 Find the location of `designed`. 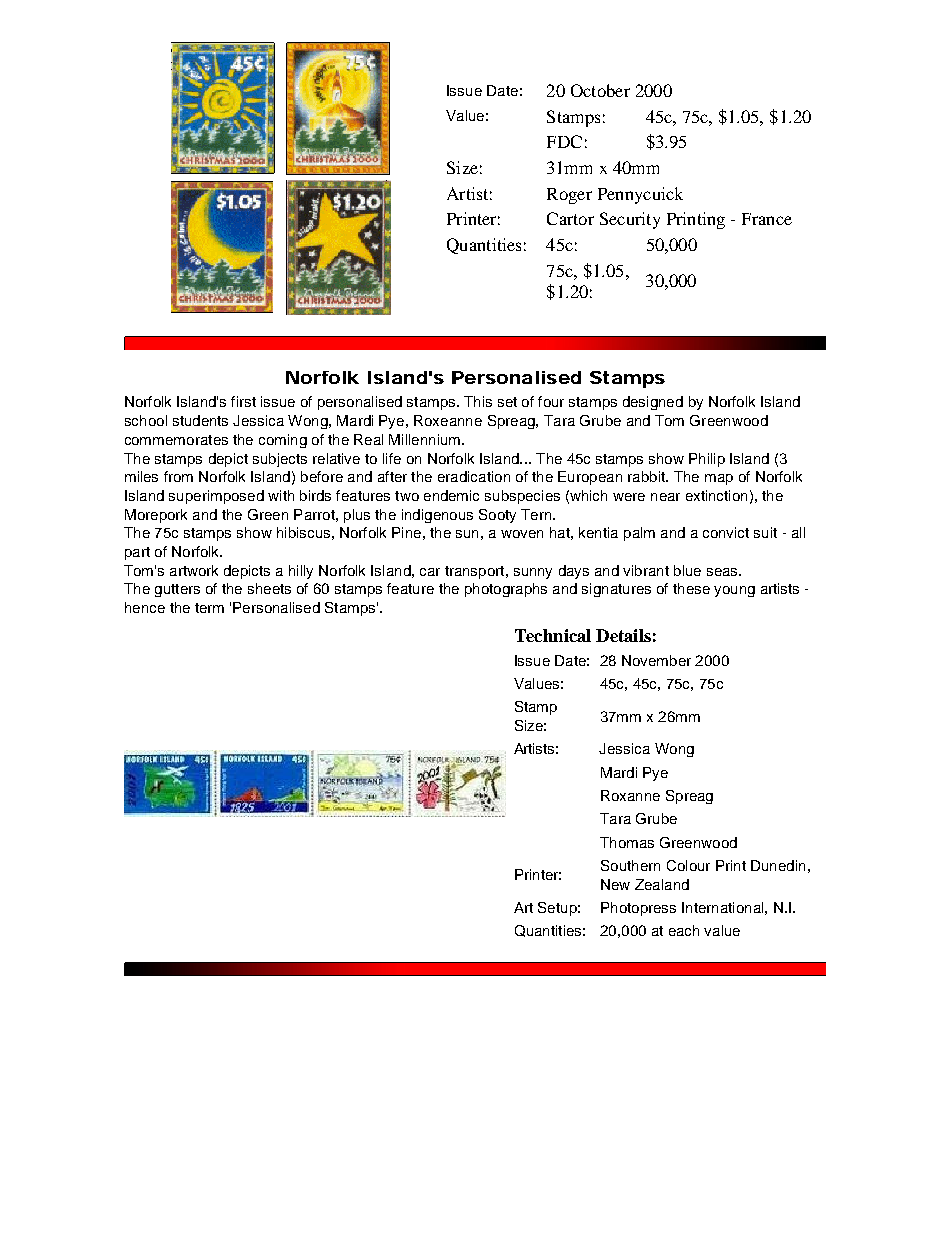

designed is located at coordinates (653, 403).
